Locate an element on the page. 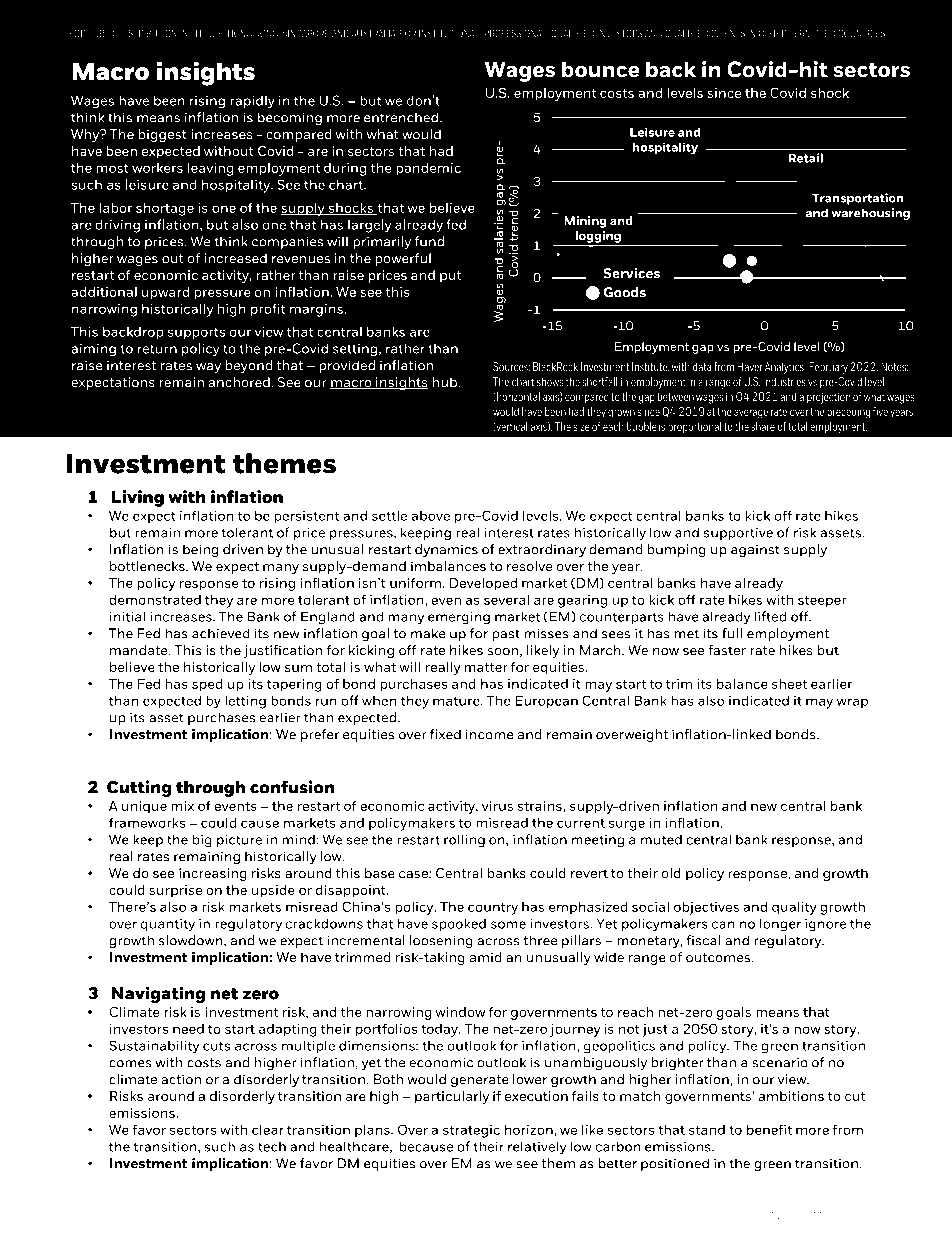  PERMITTED is located at coordinates (812, 33).
